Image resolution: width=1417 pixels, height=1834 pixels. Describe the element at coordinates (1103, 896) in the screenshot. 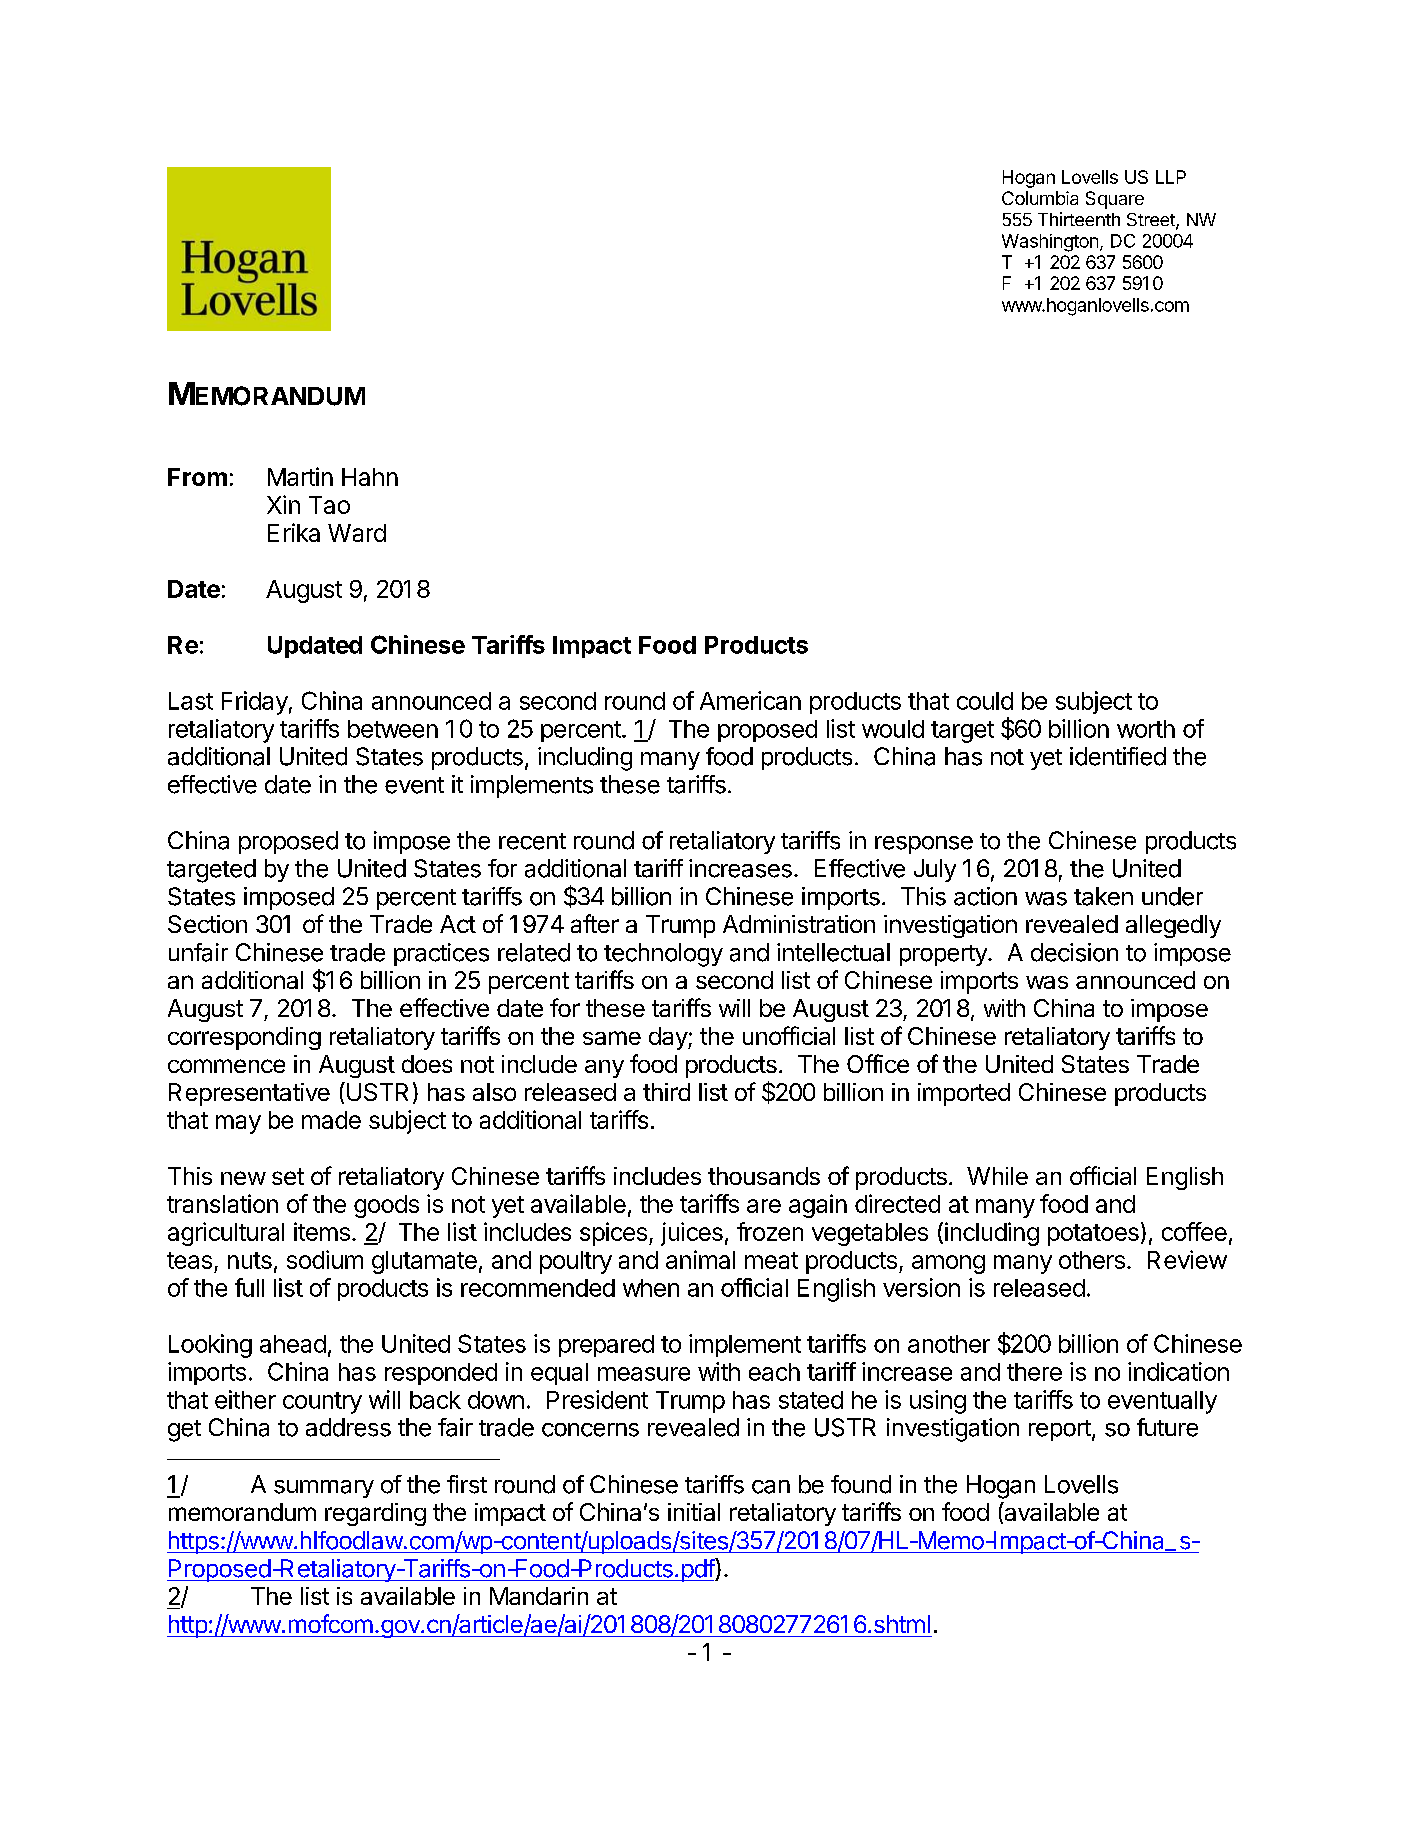

I see `taken` at that location.
